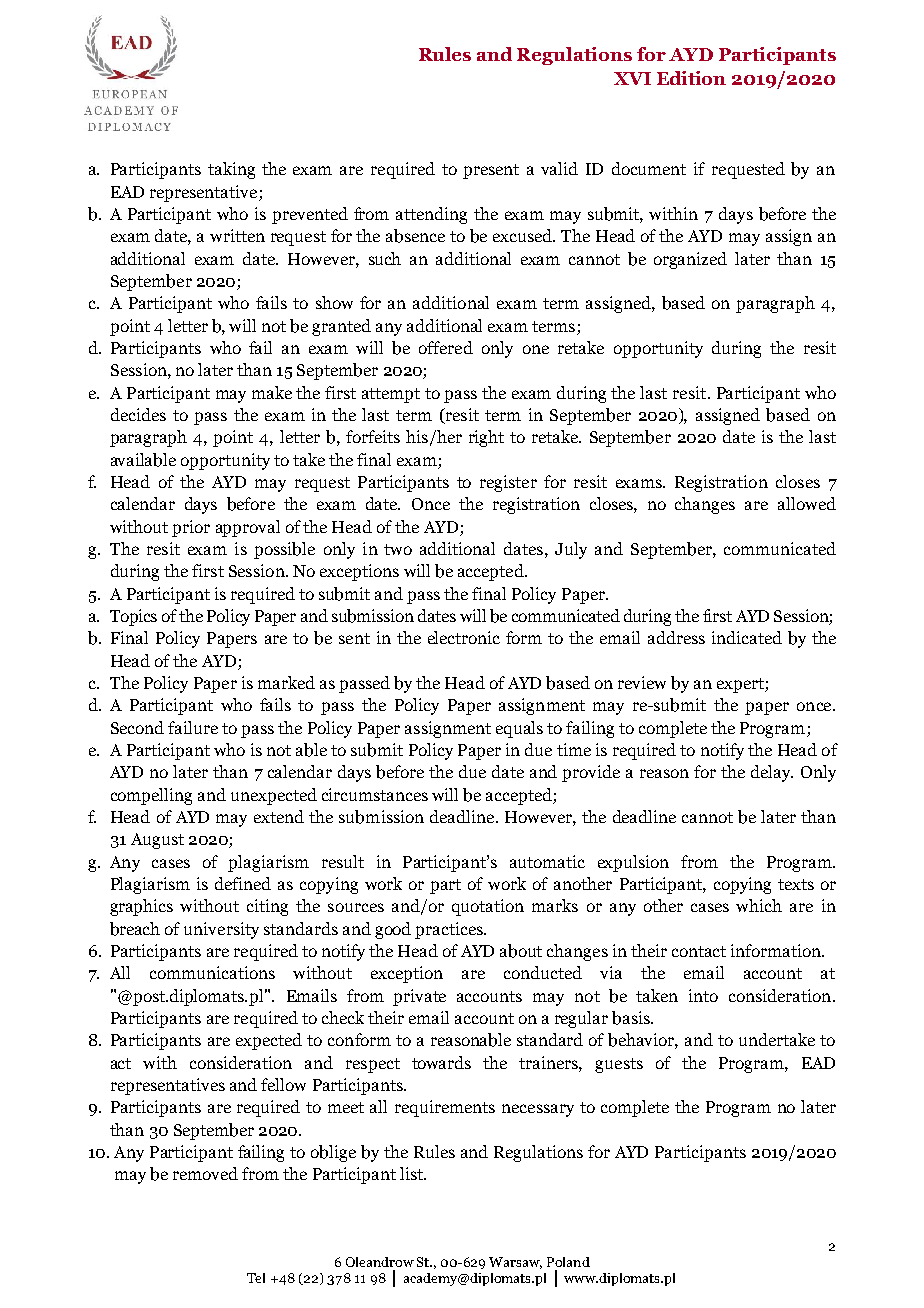  I want to click on valid, so click(559, 168).
